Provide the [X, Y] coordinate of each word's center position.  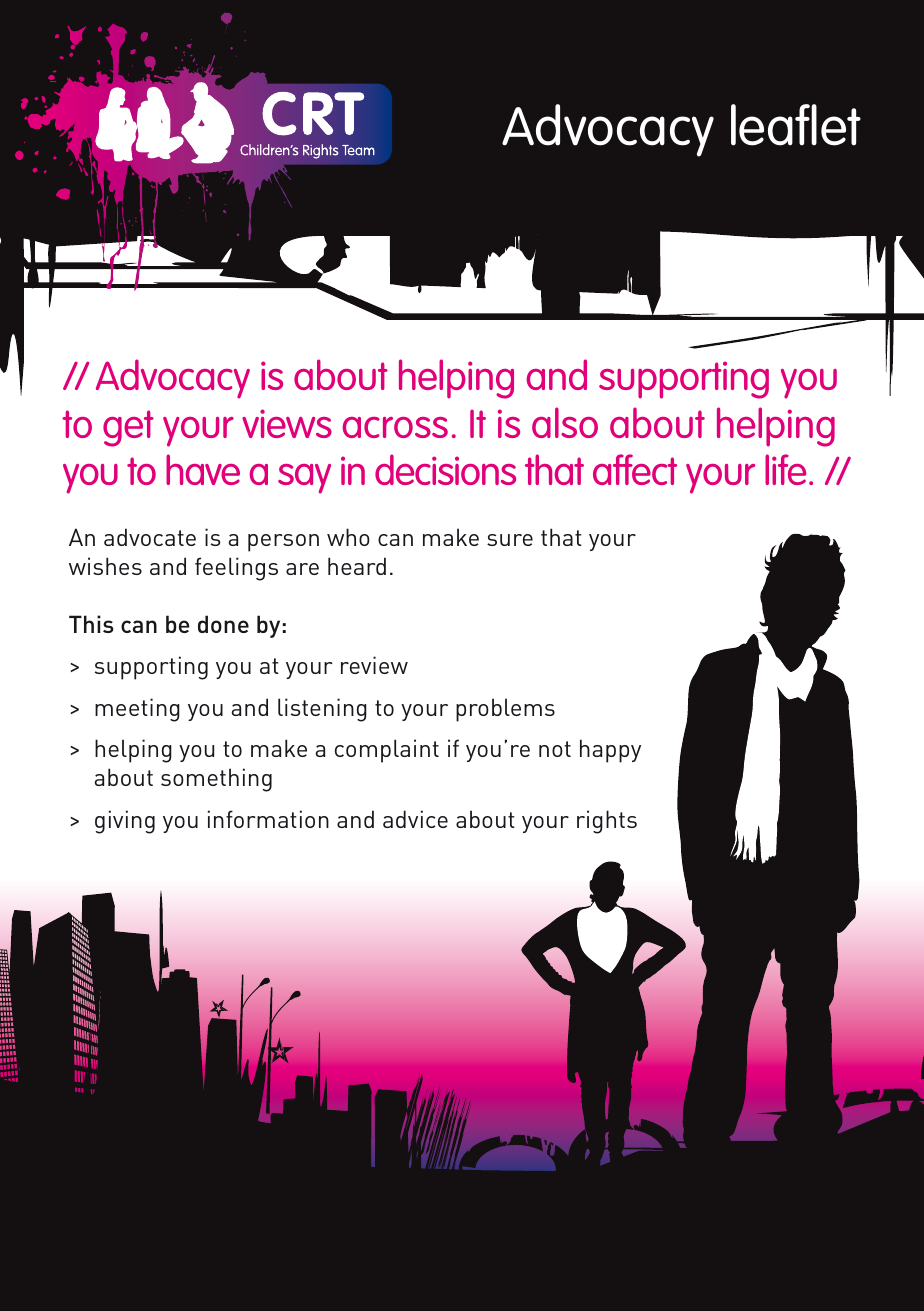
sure [510, 540]
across [395, 427]
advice [415, 819]
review [374, 665]
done [223, 624]
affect [635, 469]
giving [125, 822]
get [128, 428]
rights [607, 822]
